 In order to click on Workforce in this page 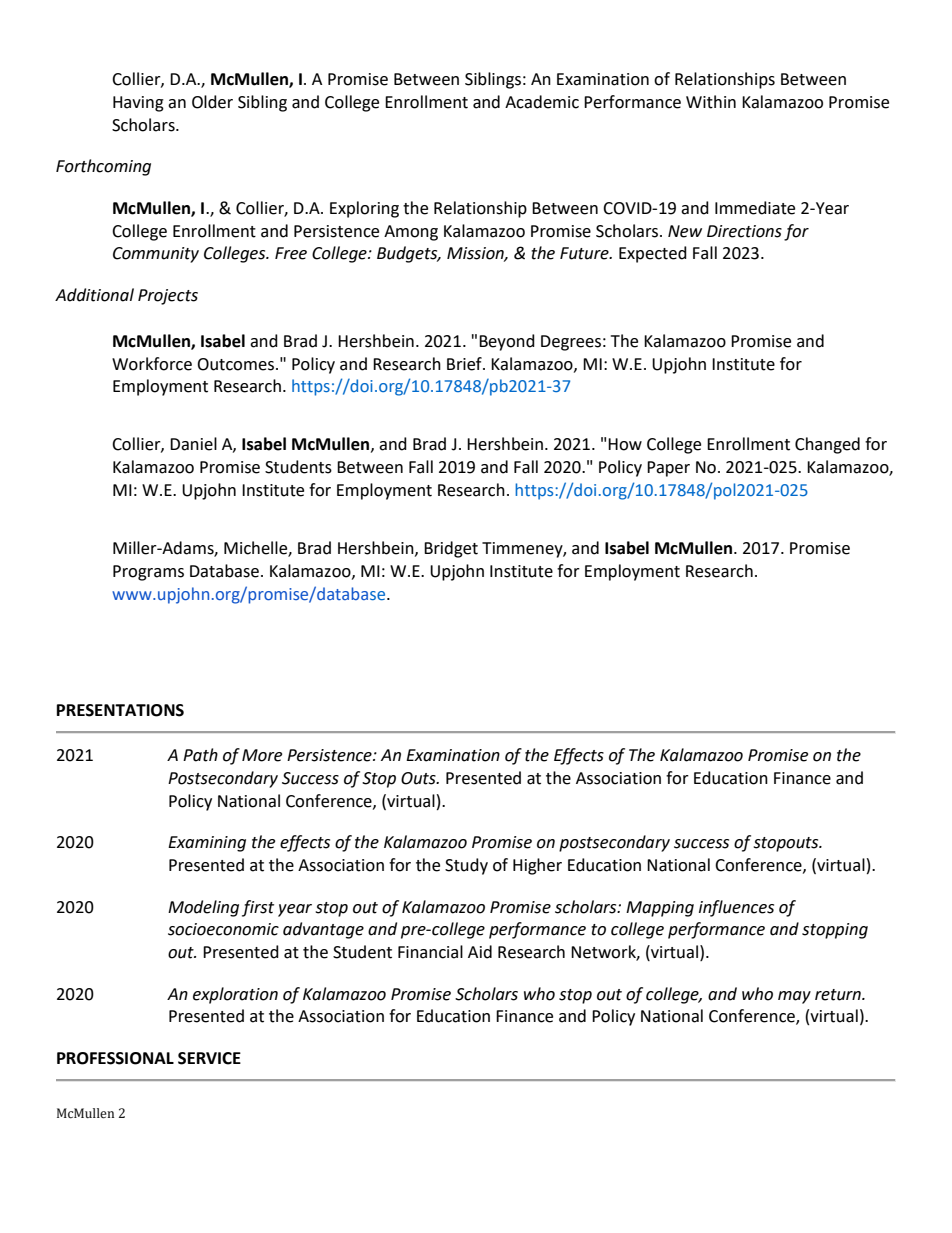, I will do `click(152, 364)`.
